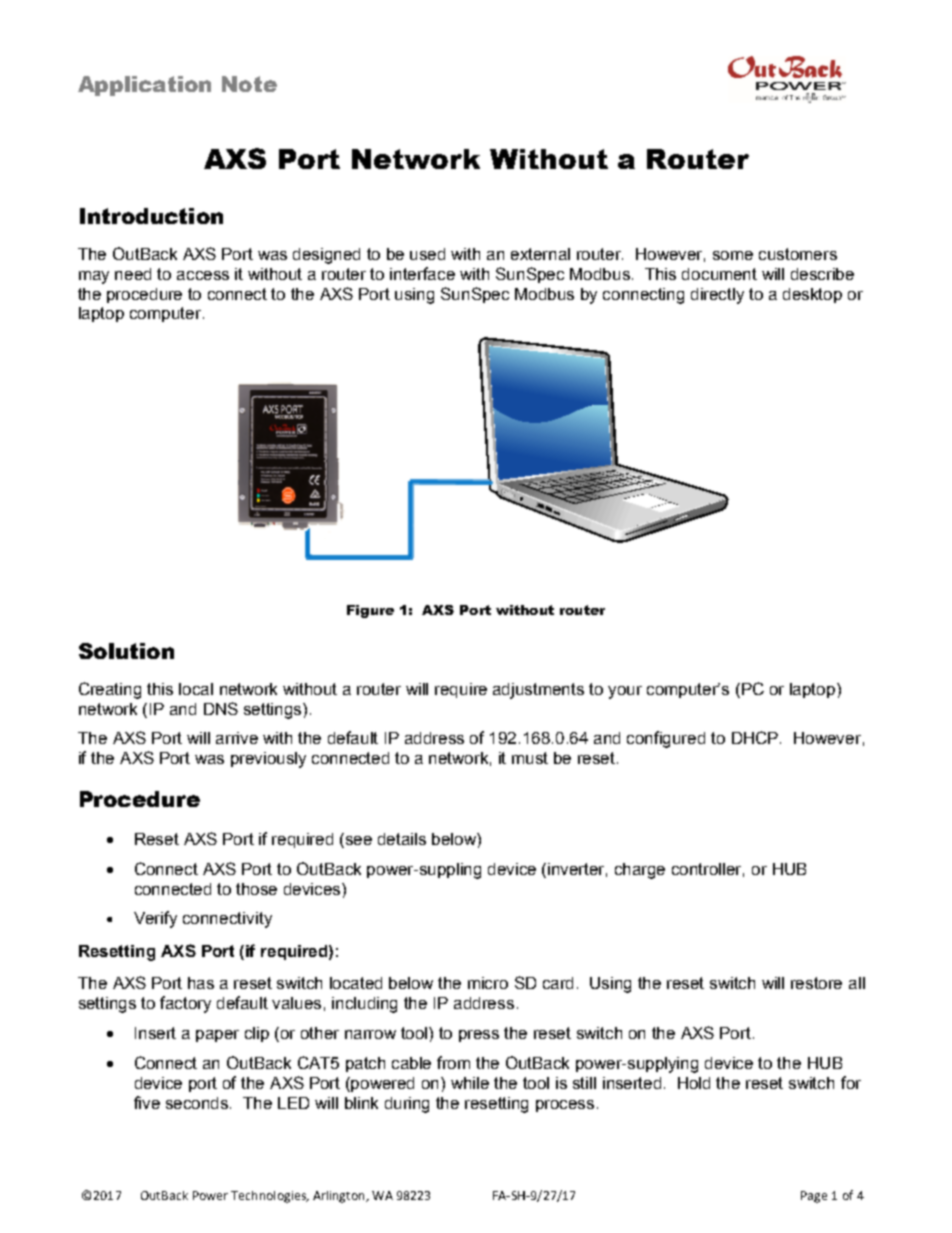 The width and height of the screenshot is (952, 1233). I want to click on controller, so click(708, 870).
